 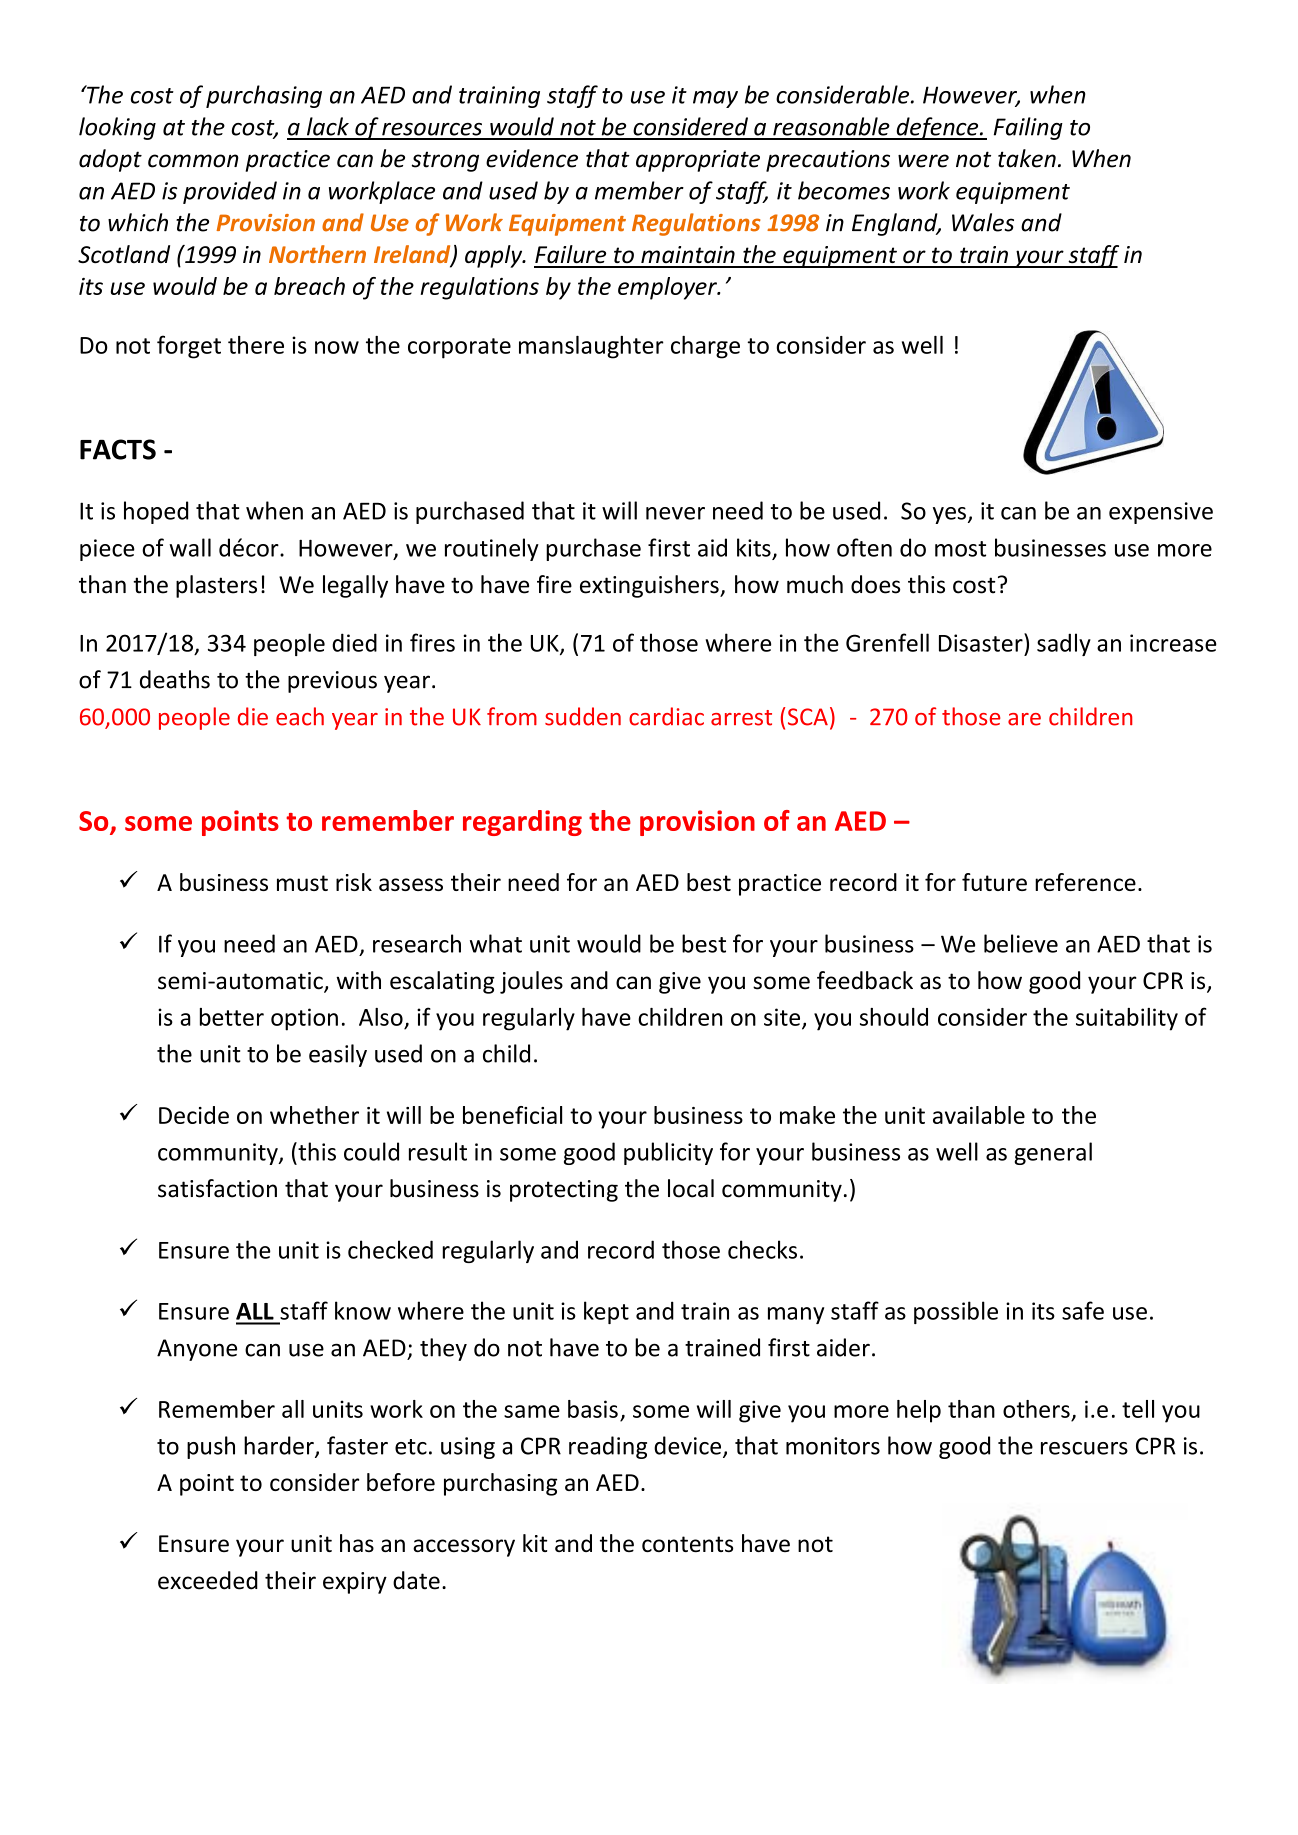 I want to click on rescuers, so click(x=1084, y=1448).
